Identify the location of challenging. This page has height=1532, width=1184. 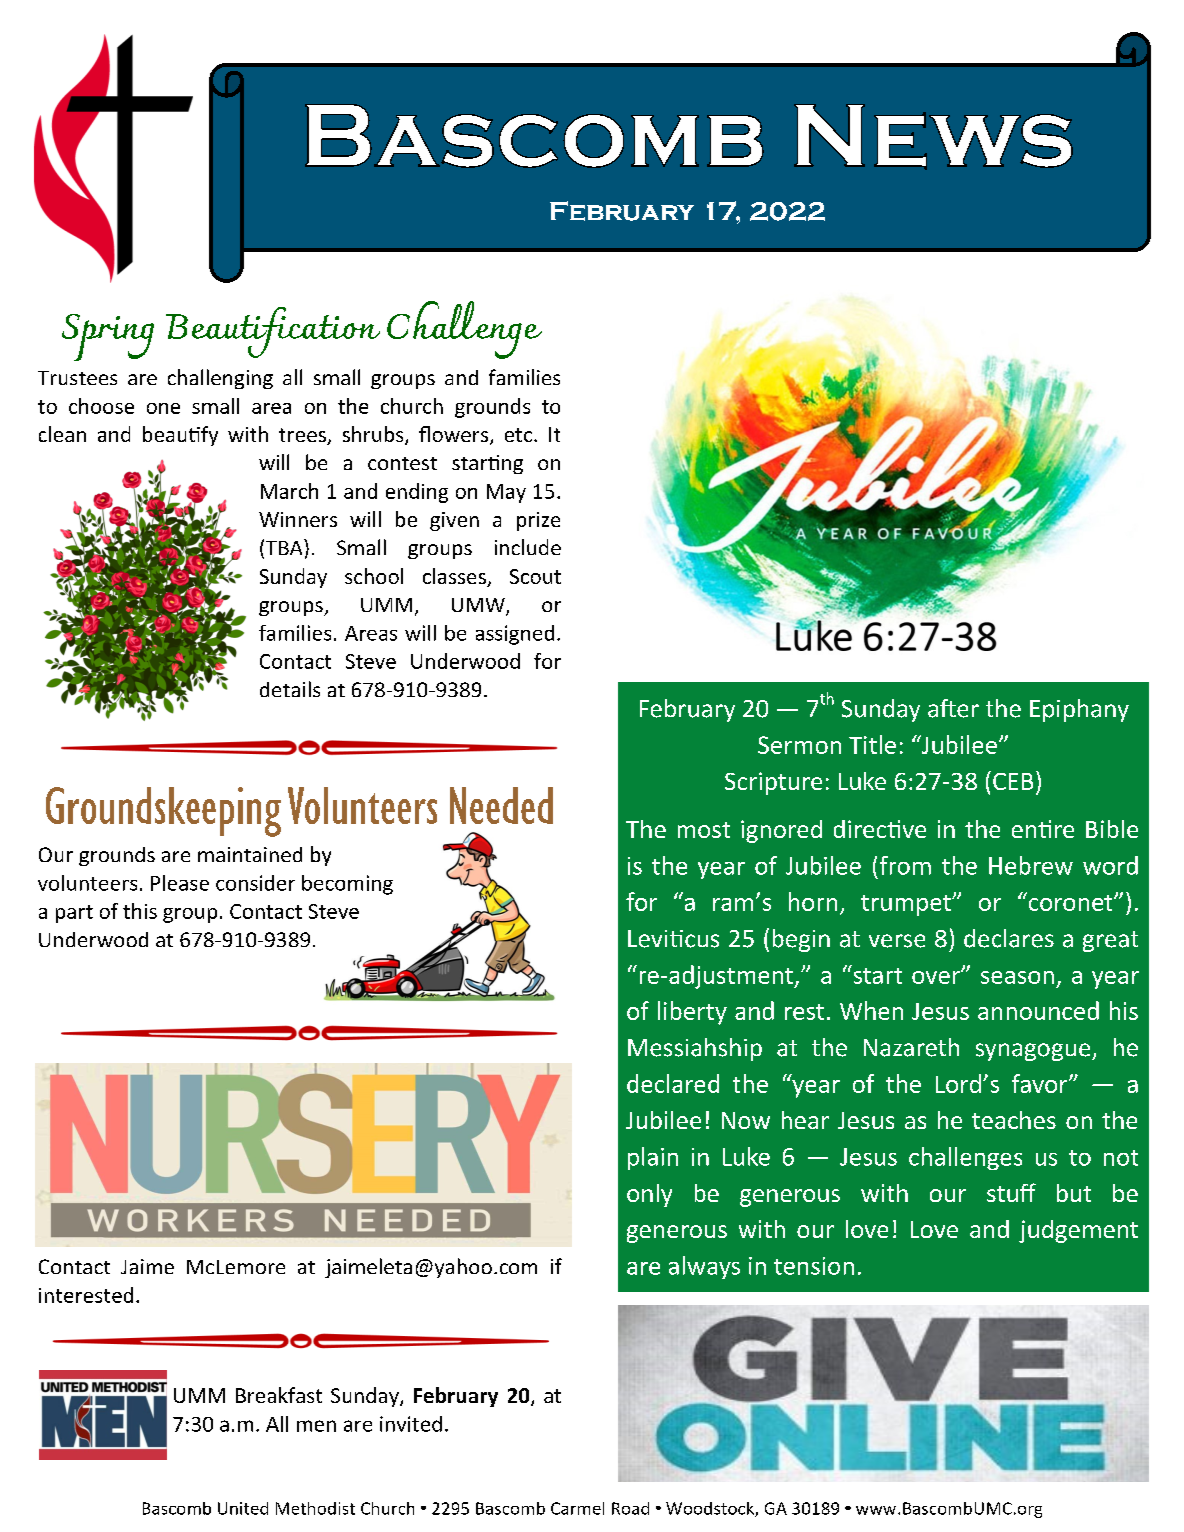
(220, 379).
